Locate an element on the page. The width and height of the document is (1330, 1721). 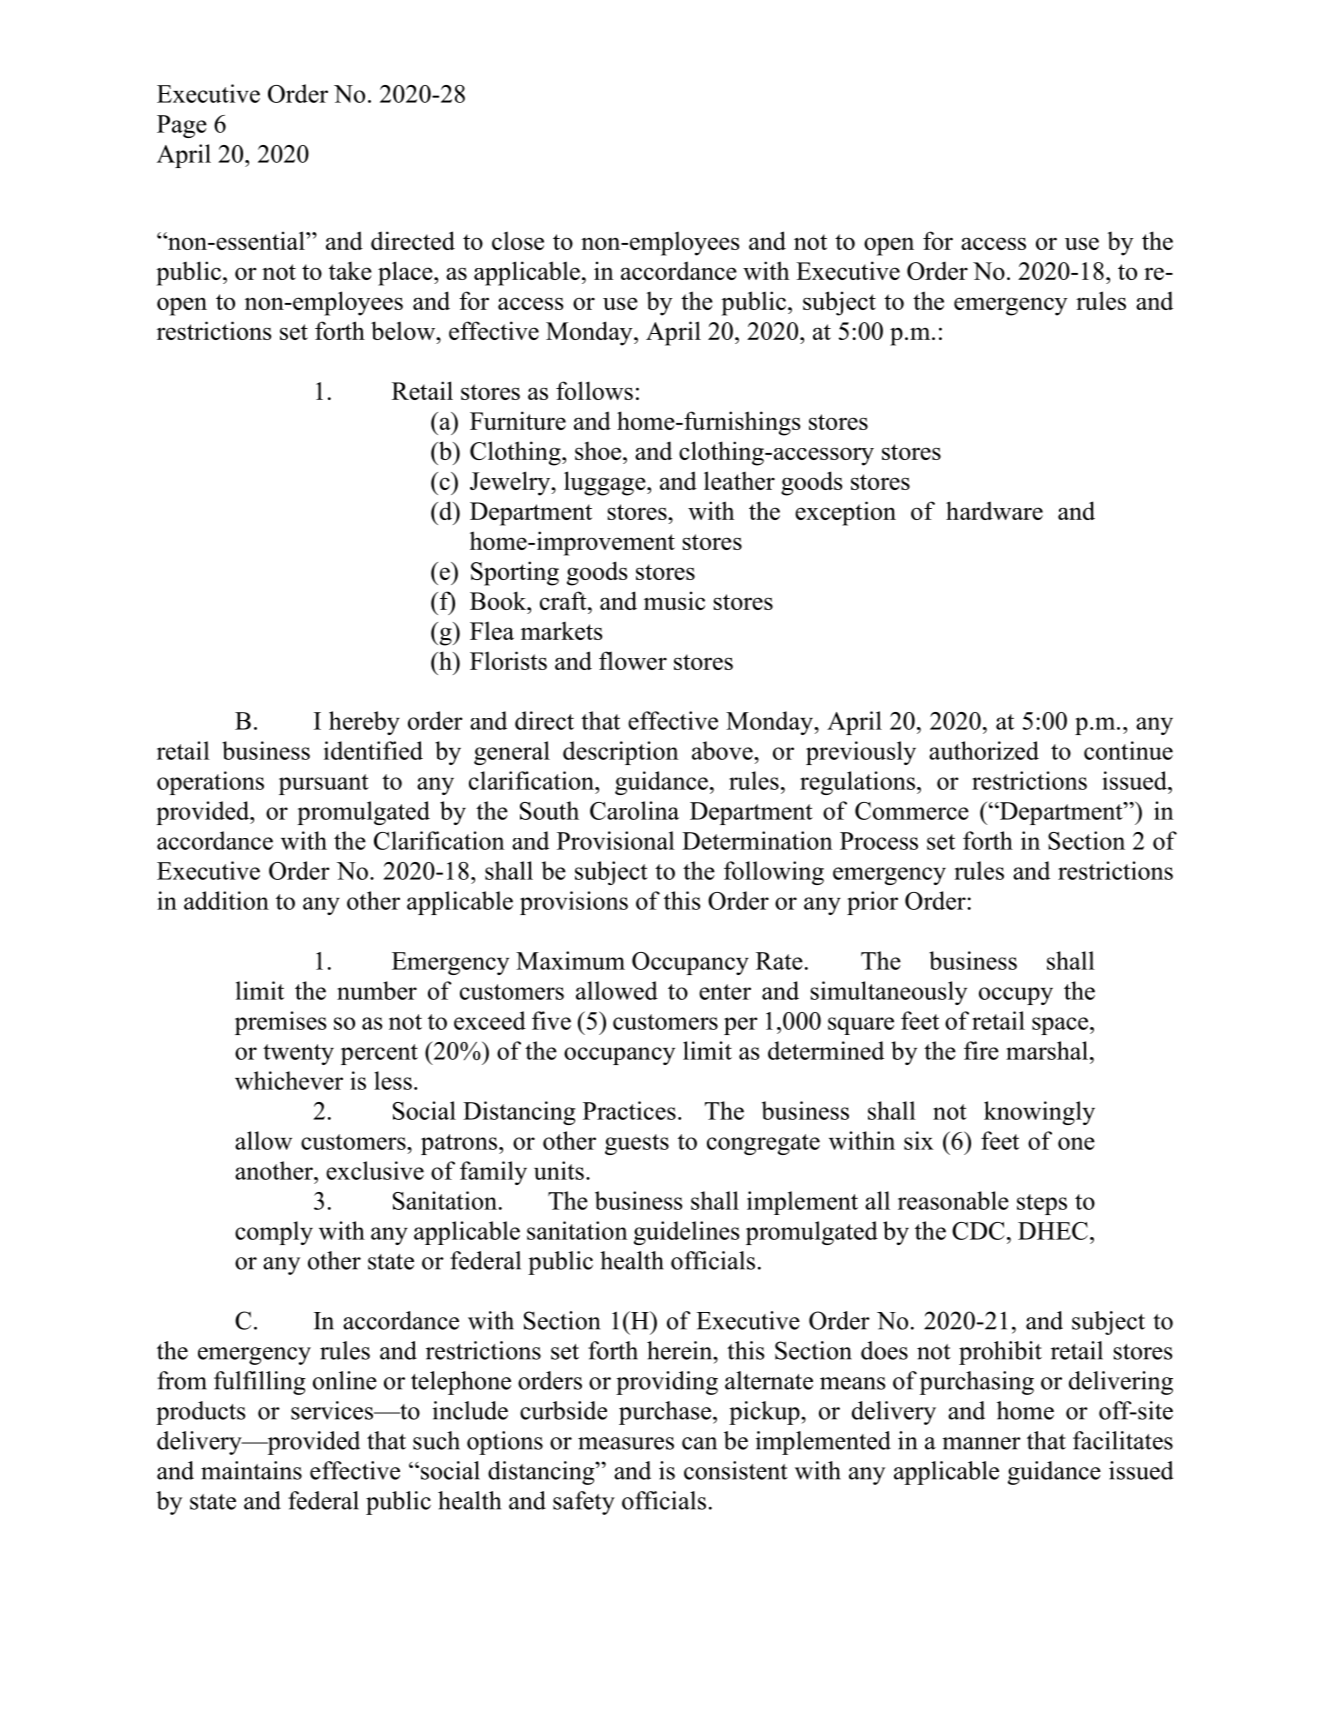
close is located at coordinates (518, 240).
